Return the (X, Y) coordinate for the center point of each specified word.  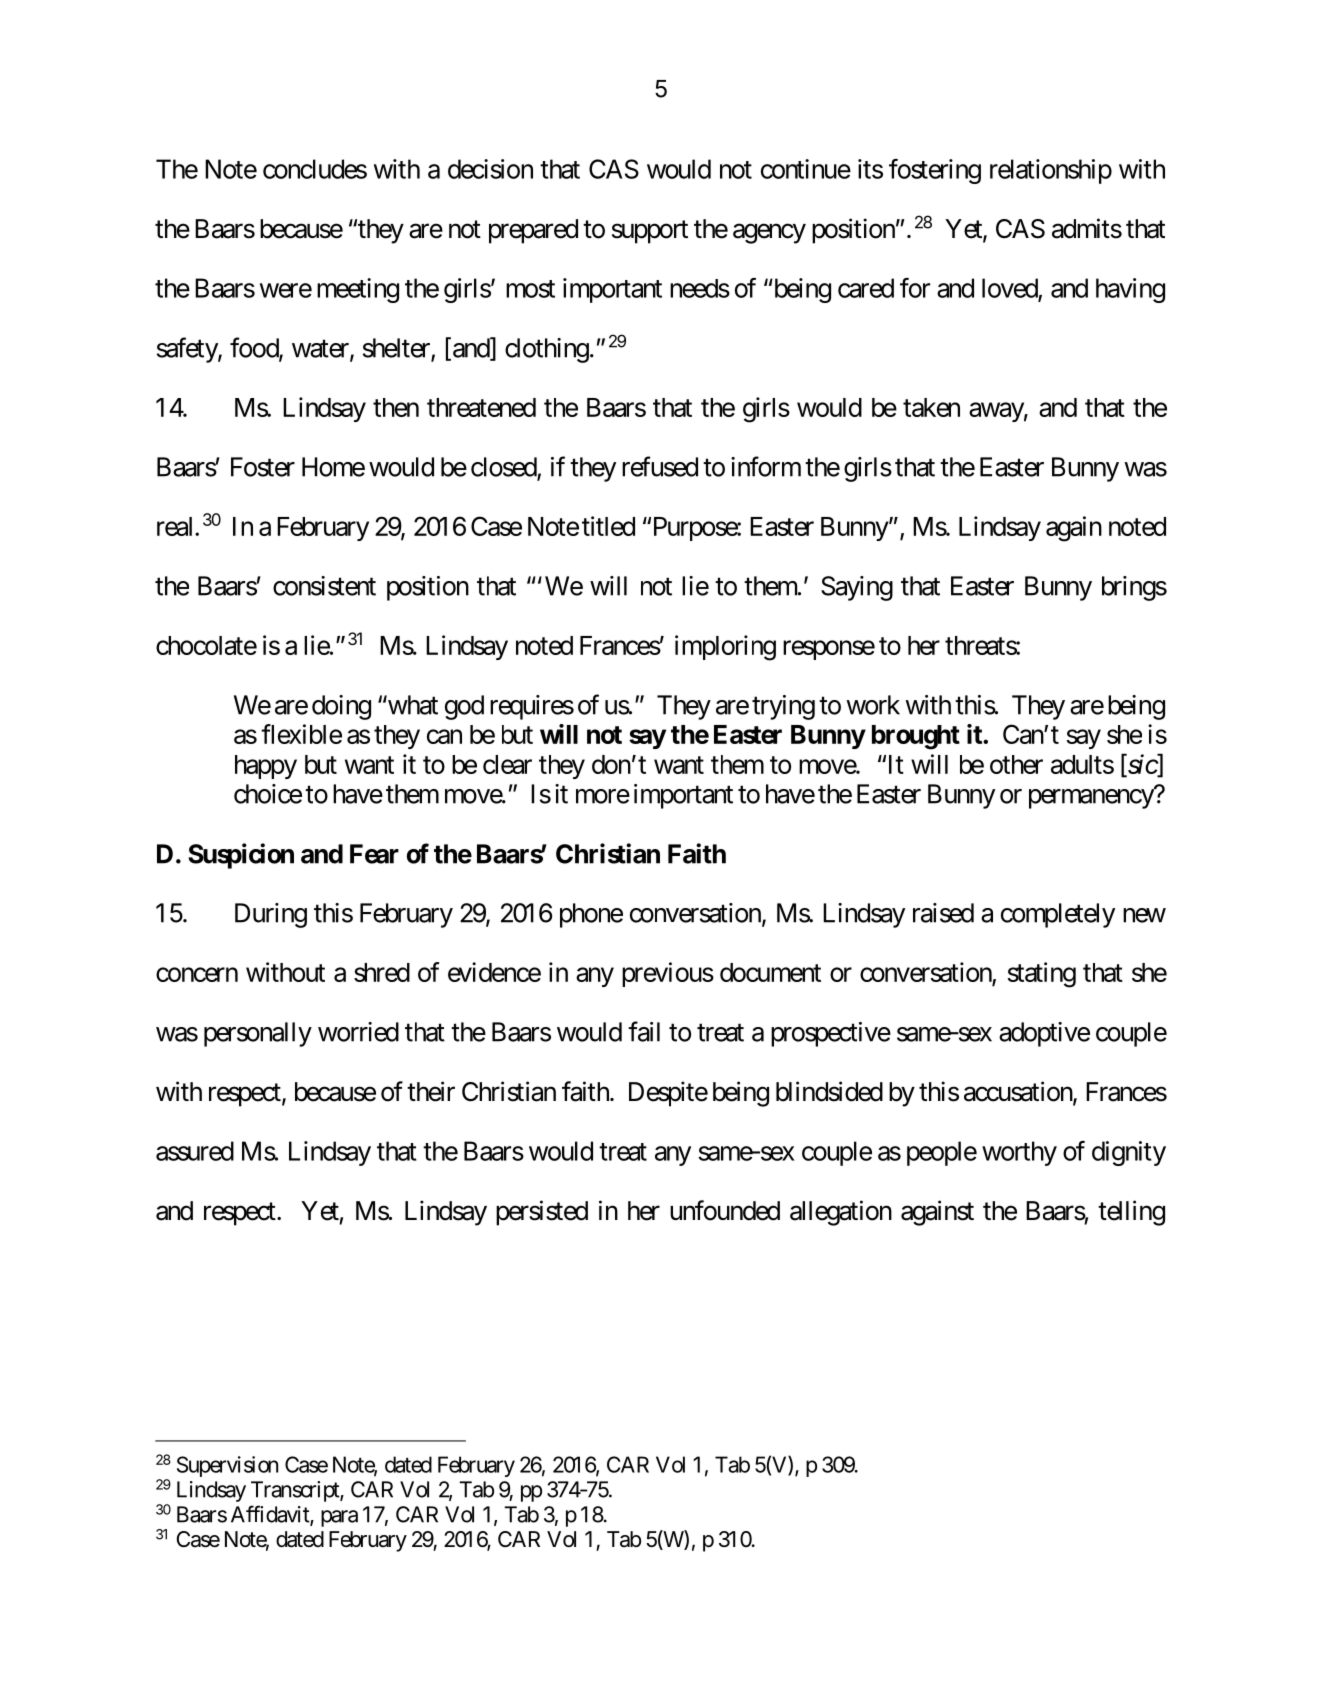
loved (1010, 289)
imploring (725, 648)
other (1016, 764)
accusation (1019, 1092)
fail (644, 1031)
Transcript (296, 1491)
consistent (324, 586)
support (650, 232)
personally (258, 1034)
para (339, 1518)
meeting (358, 290)
